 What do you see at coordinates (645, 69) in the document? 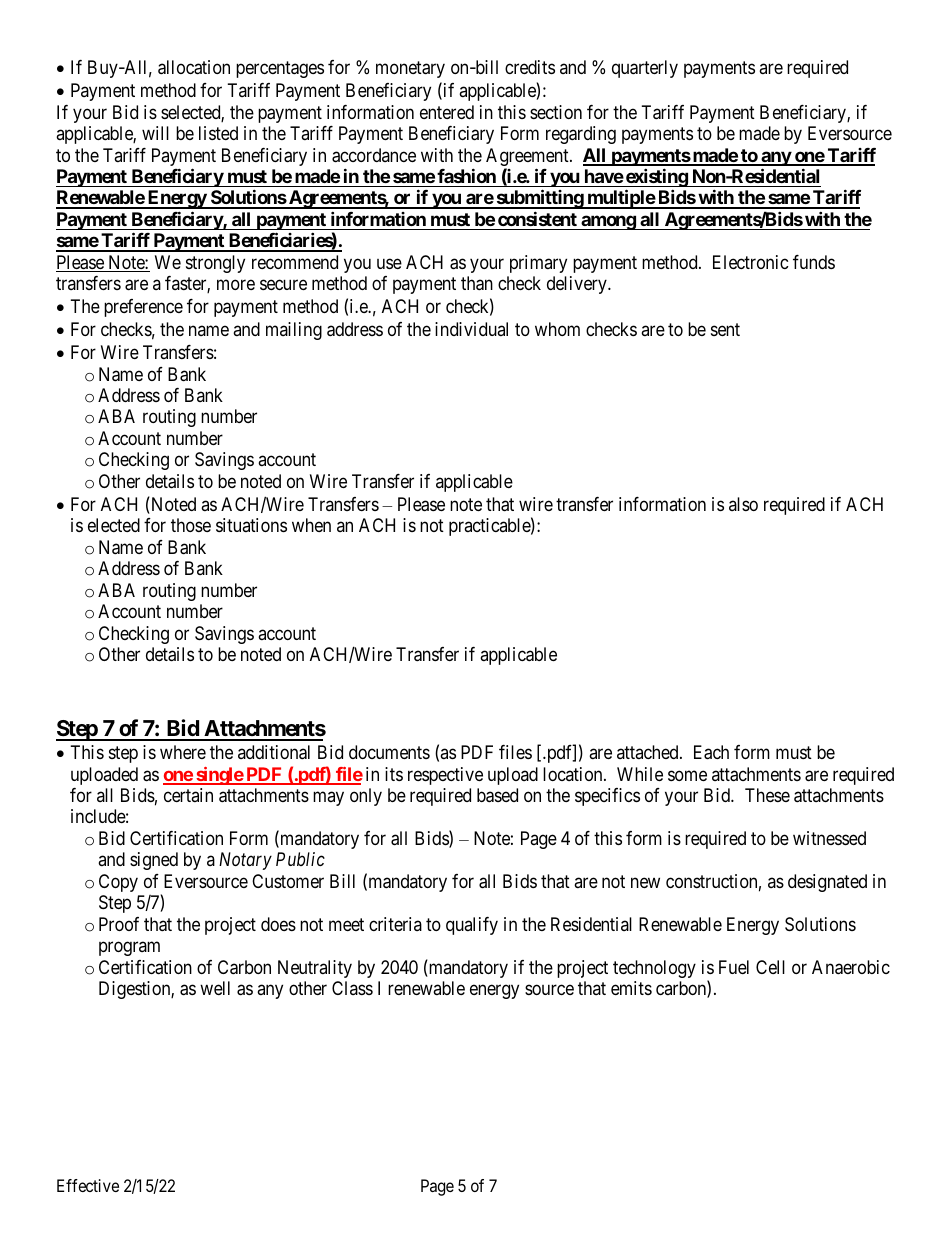
I see `quarterly` at bounding box center [645, 69].
